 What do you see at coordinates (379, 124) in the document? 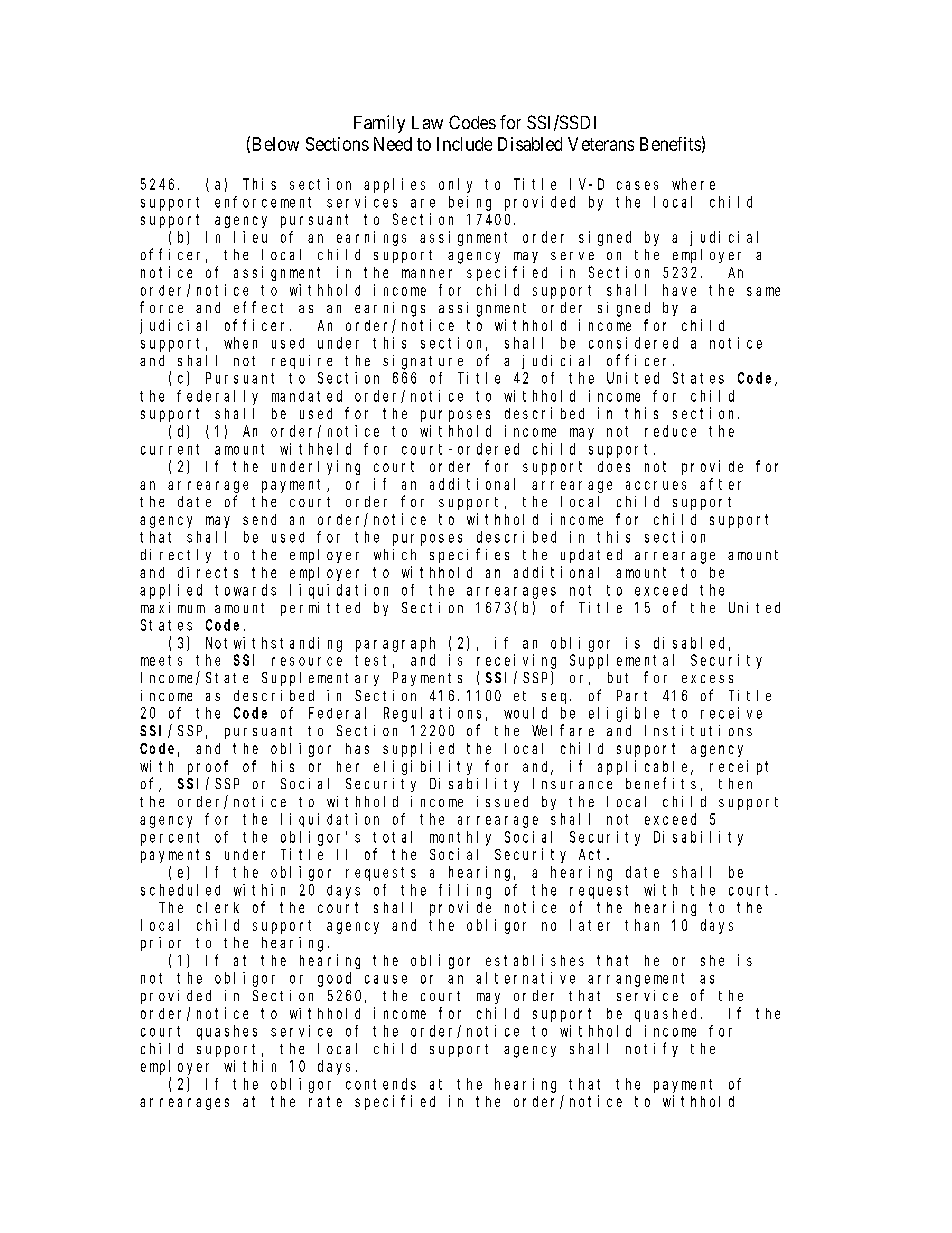
I see `Family` at bounding box center [379, 124].
